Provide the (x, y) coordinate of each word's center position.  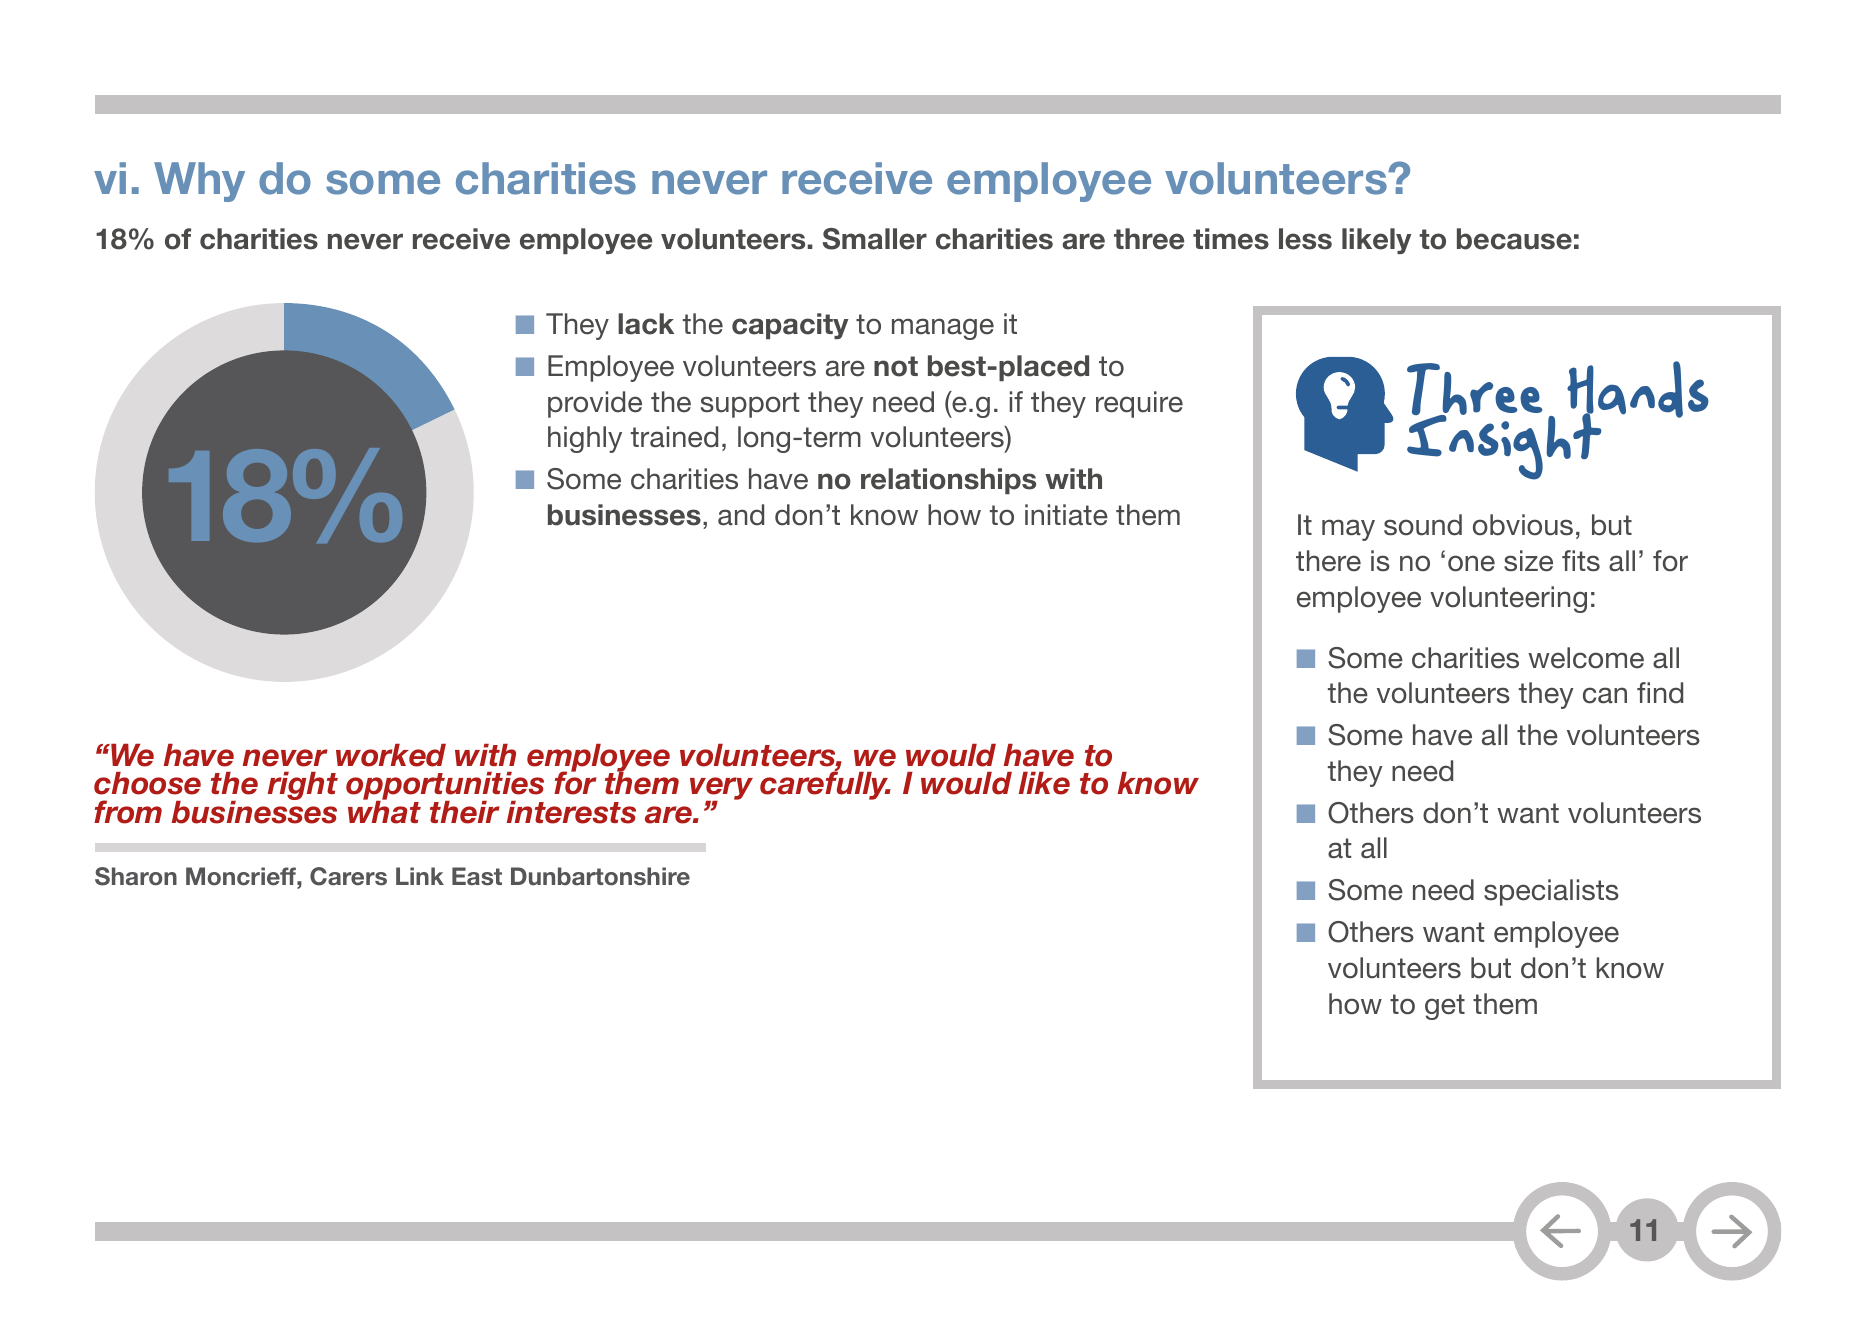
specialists (1551, 892)
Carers (348, 876)
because (1514, 239)
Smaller (875, 239)
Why (199, 182)
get (1445, 1007)
